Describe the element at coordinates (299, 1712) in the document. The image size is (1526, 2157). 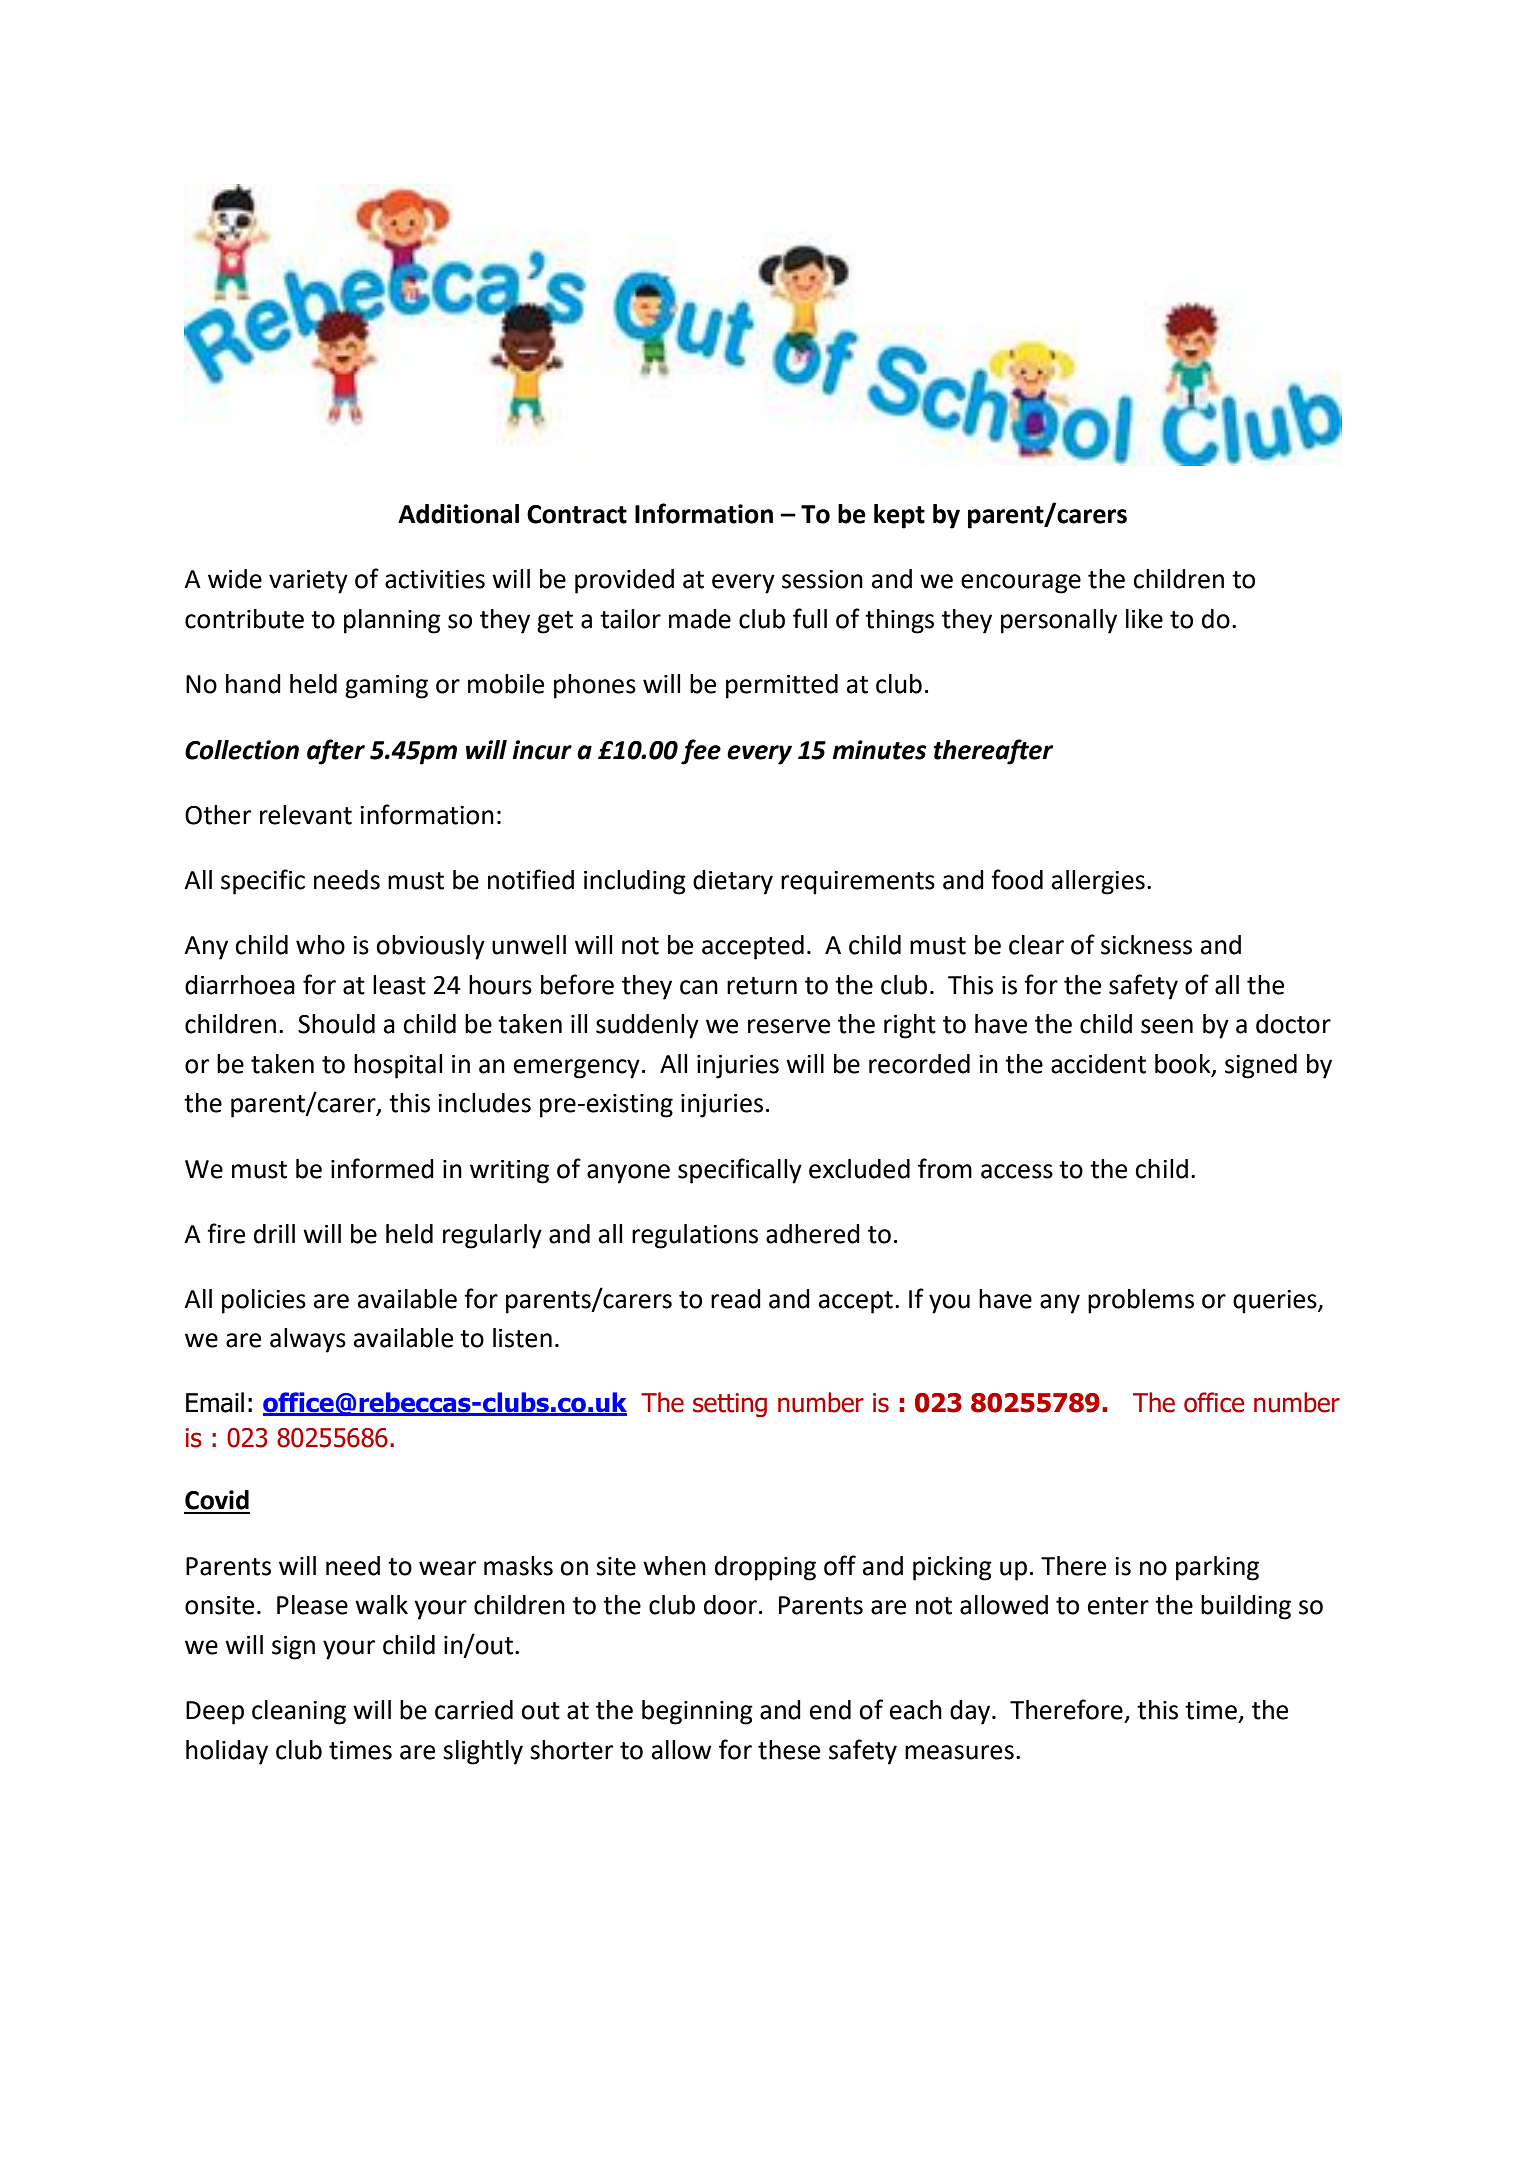
I see `cleaning` at that location.
